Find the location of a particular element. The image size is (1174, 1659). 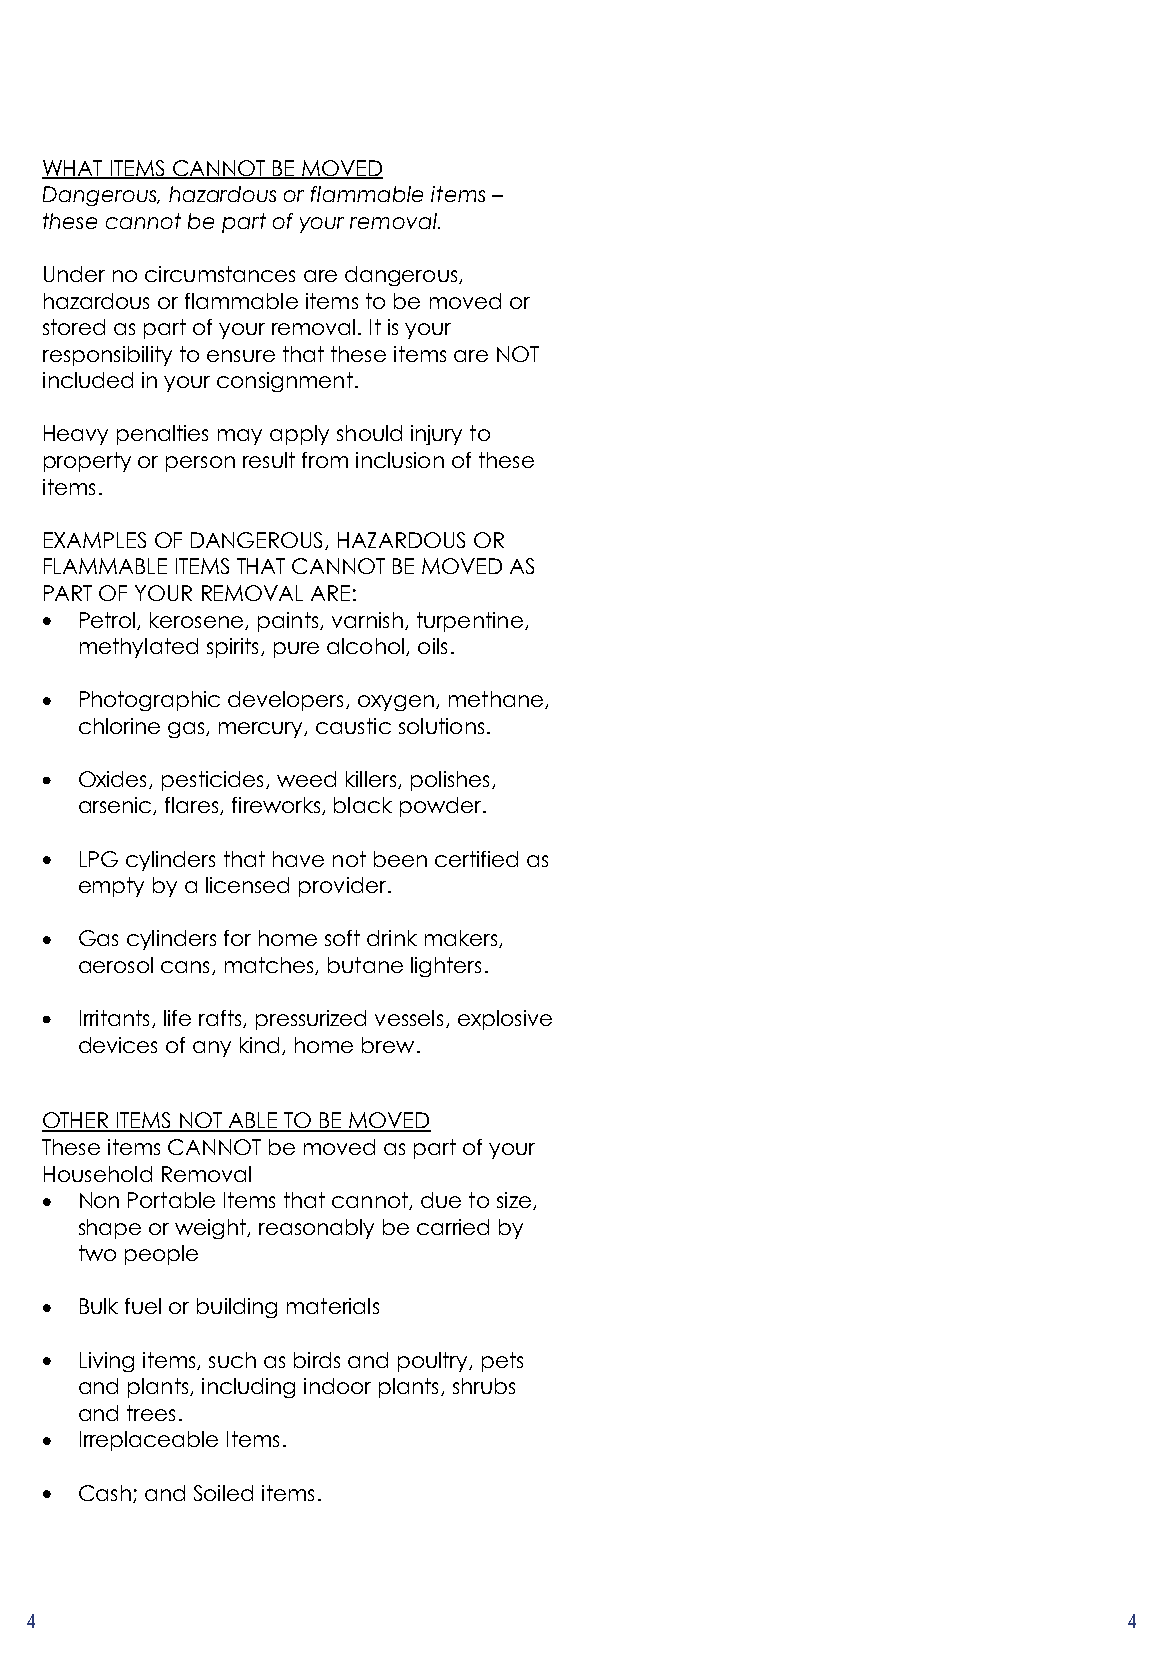

arsenic is located at coordinates (116, 806).
